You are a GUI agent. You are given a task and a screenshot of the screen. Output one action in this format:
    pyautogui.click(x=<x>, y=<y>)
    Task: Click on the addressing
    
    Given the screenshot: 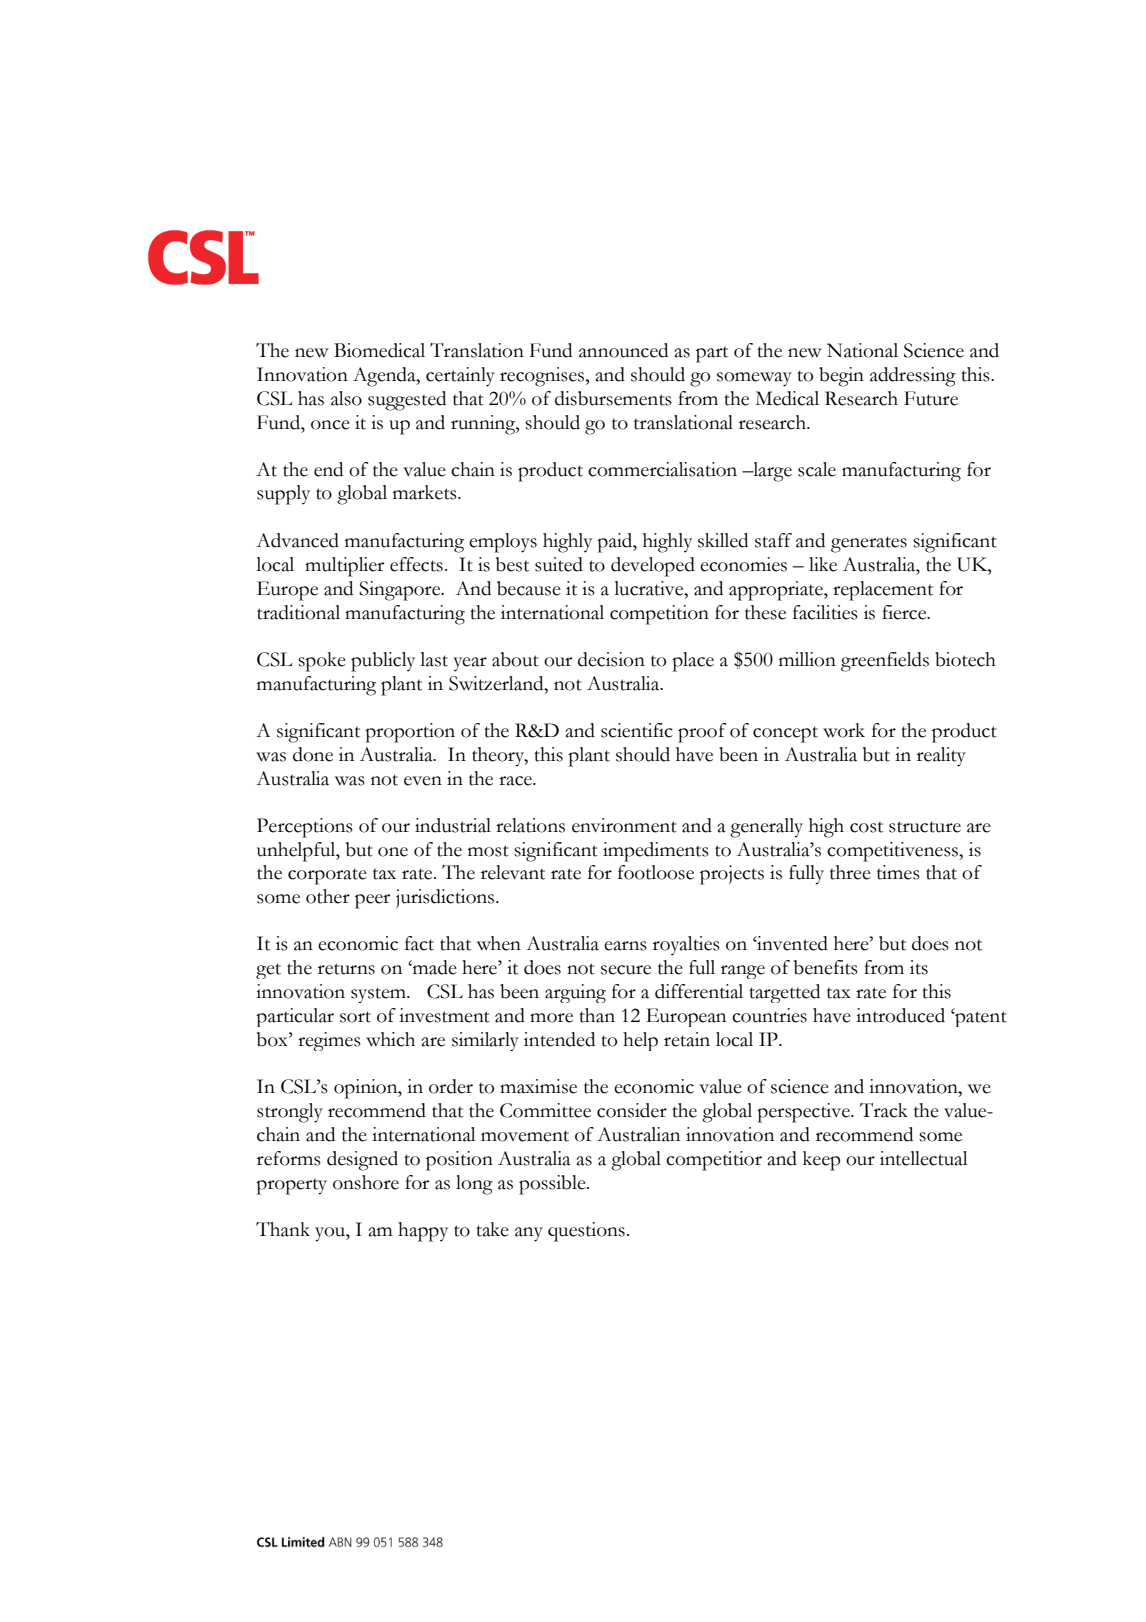 What is the action you would take?
    pyautogui.click(x=913, y=377)
